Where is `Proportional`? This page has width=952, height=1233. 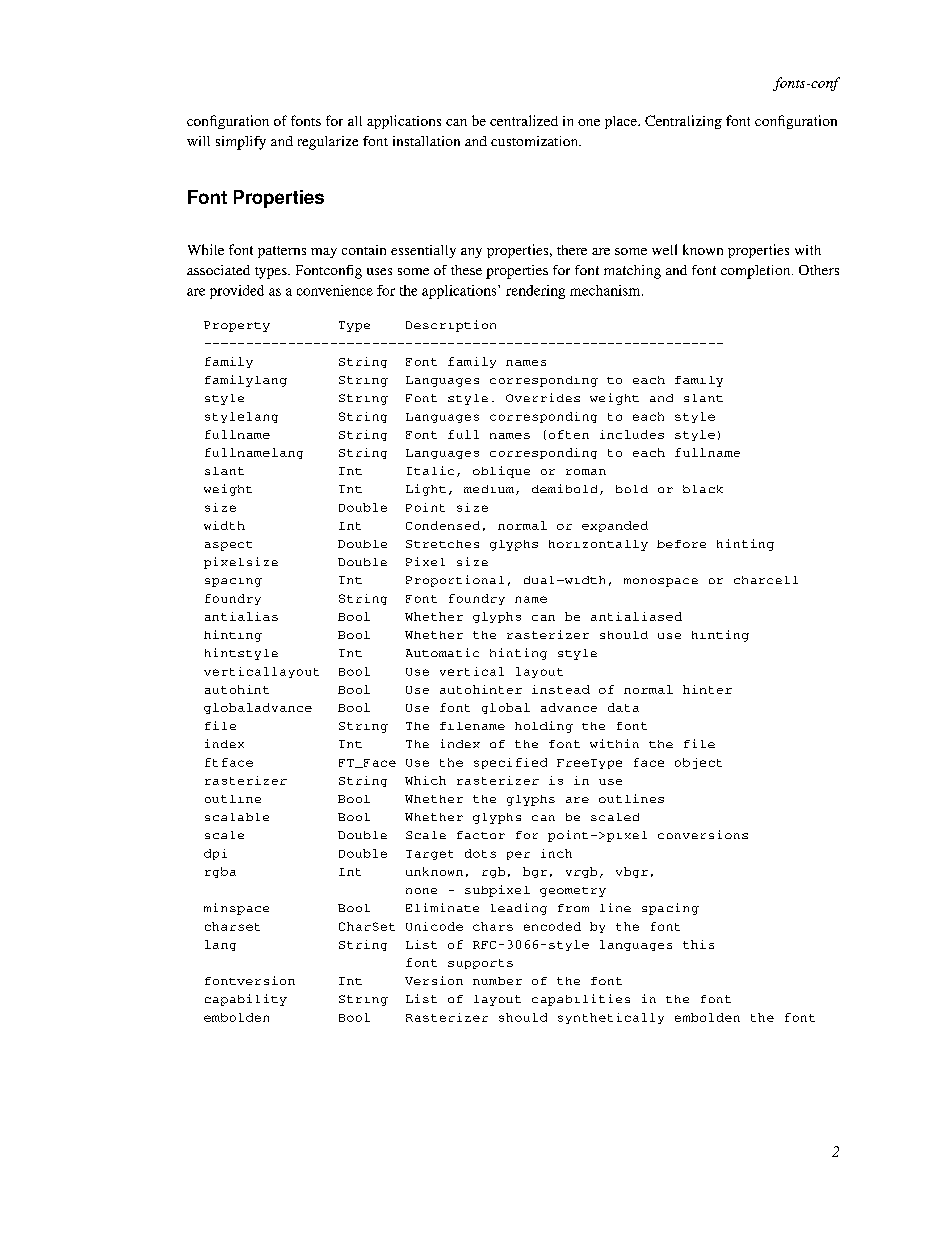
Proportional is located at coordinates (455, 581).
